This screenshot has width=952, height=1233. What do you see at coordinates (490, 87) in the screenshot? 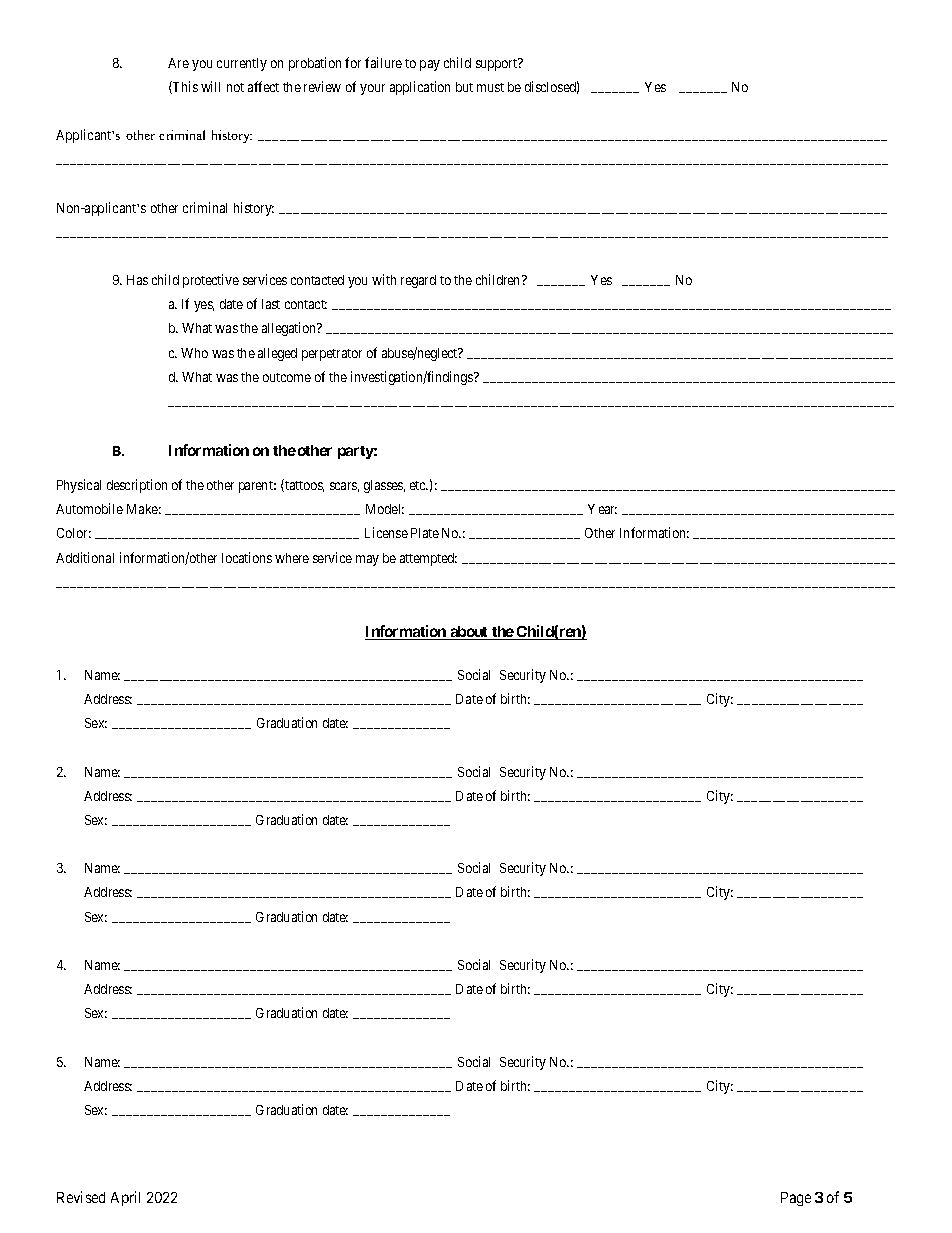
I see `must` at bounding box center [490, 87].
